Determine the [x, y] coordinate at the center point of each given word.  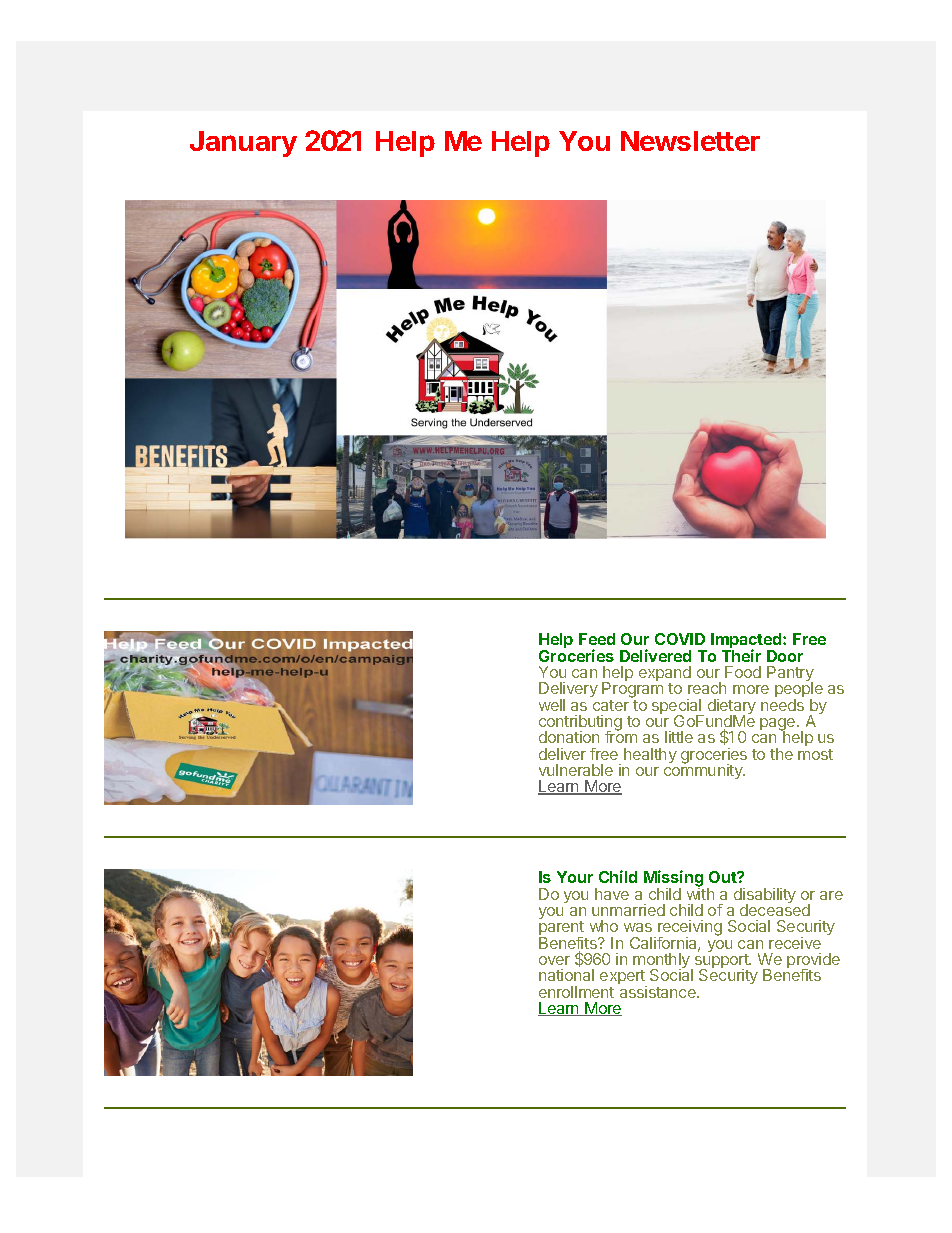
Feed [597, 639]
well [552, 705]
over [554, 960]
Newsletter [690, 141]
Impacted [747, 642]
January [243, 144]
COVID [680, 639]
